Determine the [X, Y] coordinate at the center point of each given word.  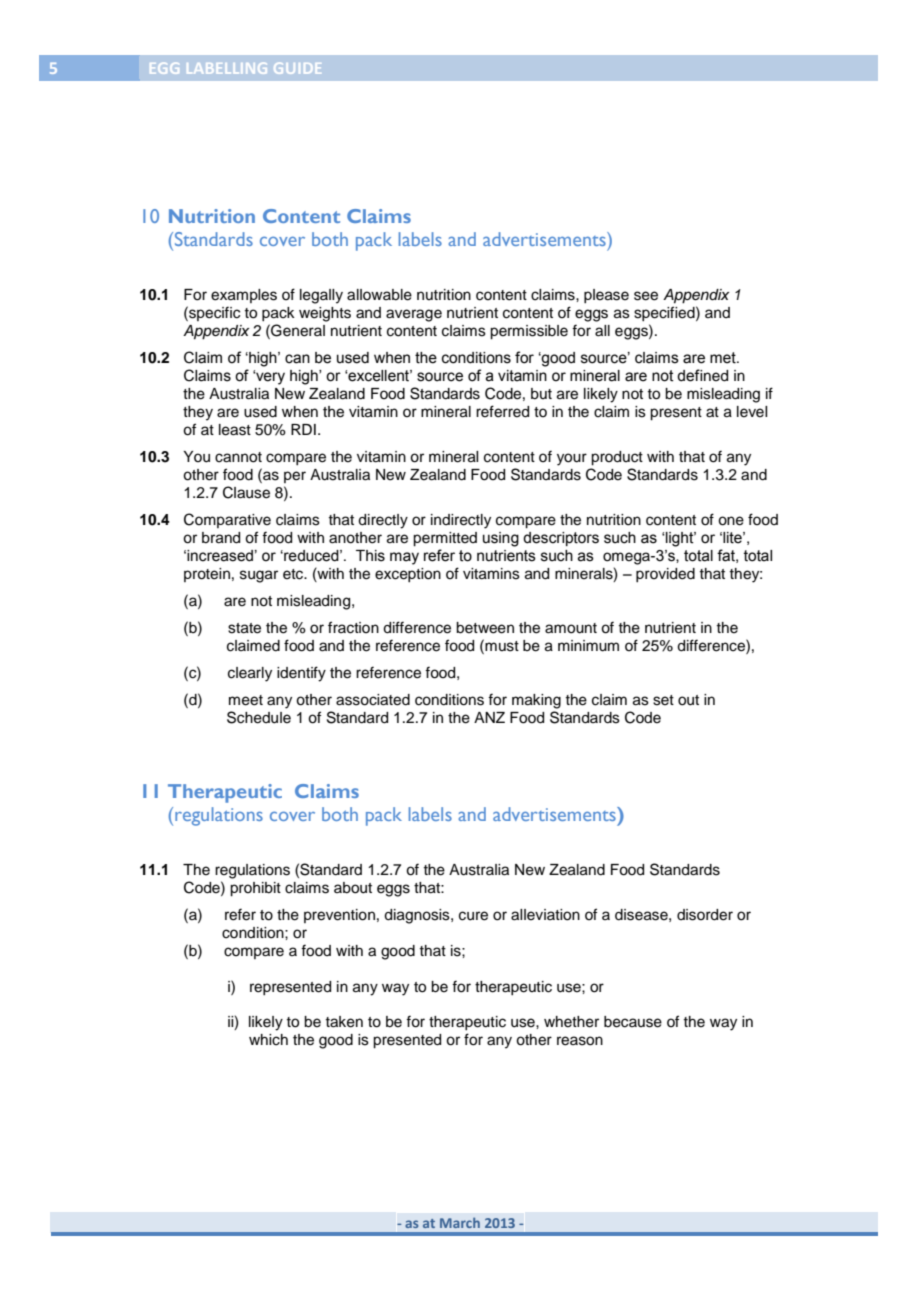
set [663, 700]
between [485, 628]
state [244, 628]
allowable [379, 295]
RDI [303, 429]
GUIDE [297, 68]
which [268, 1040]
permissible [529, 332]
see [646, 296]
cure [473, 916]
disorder [705, 915]
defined [702, 375]
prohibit [255, 889]
